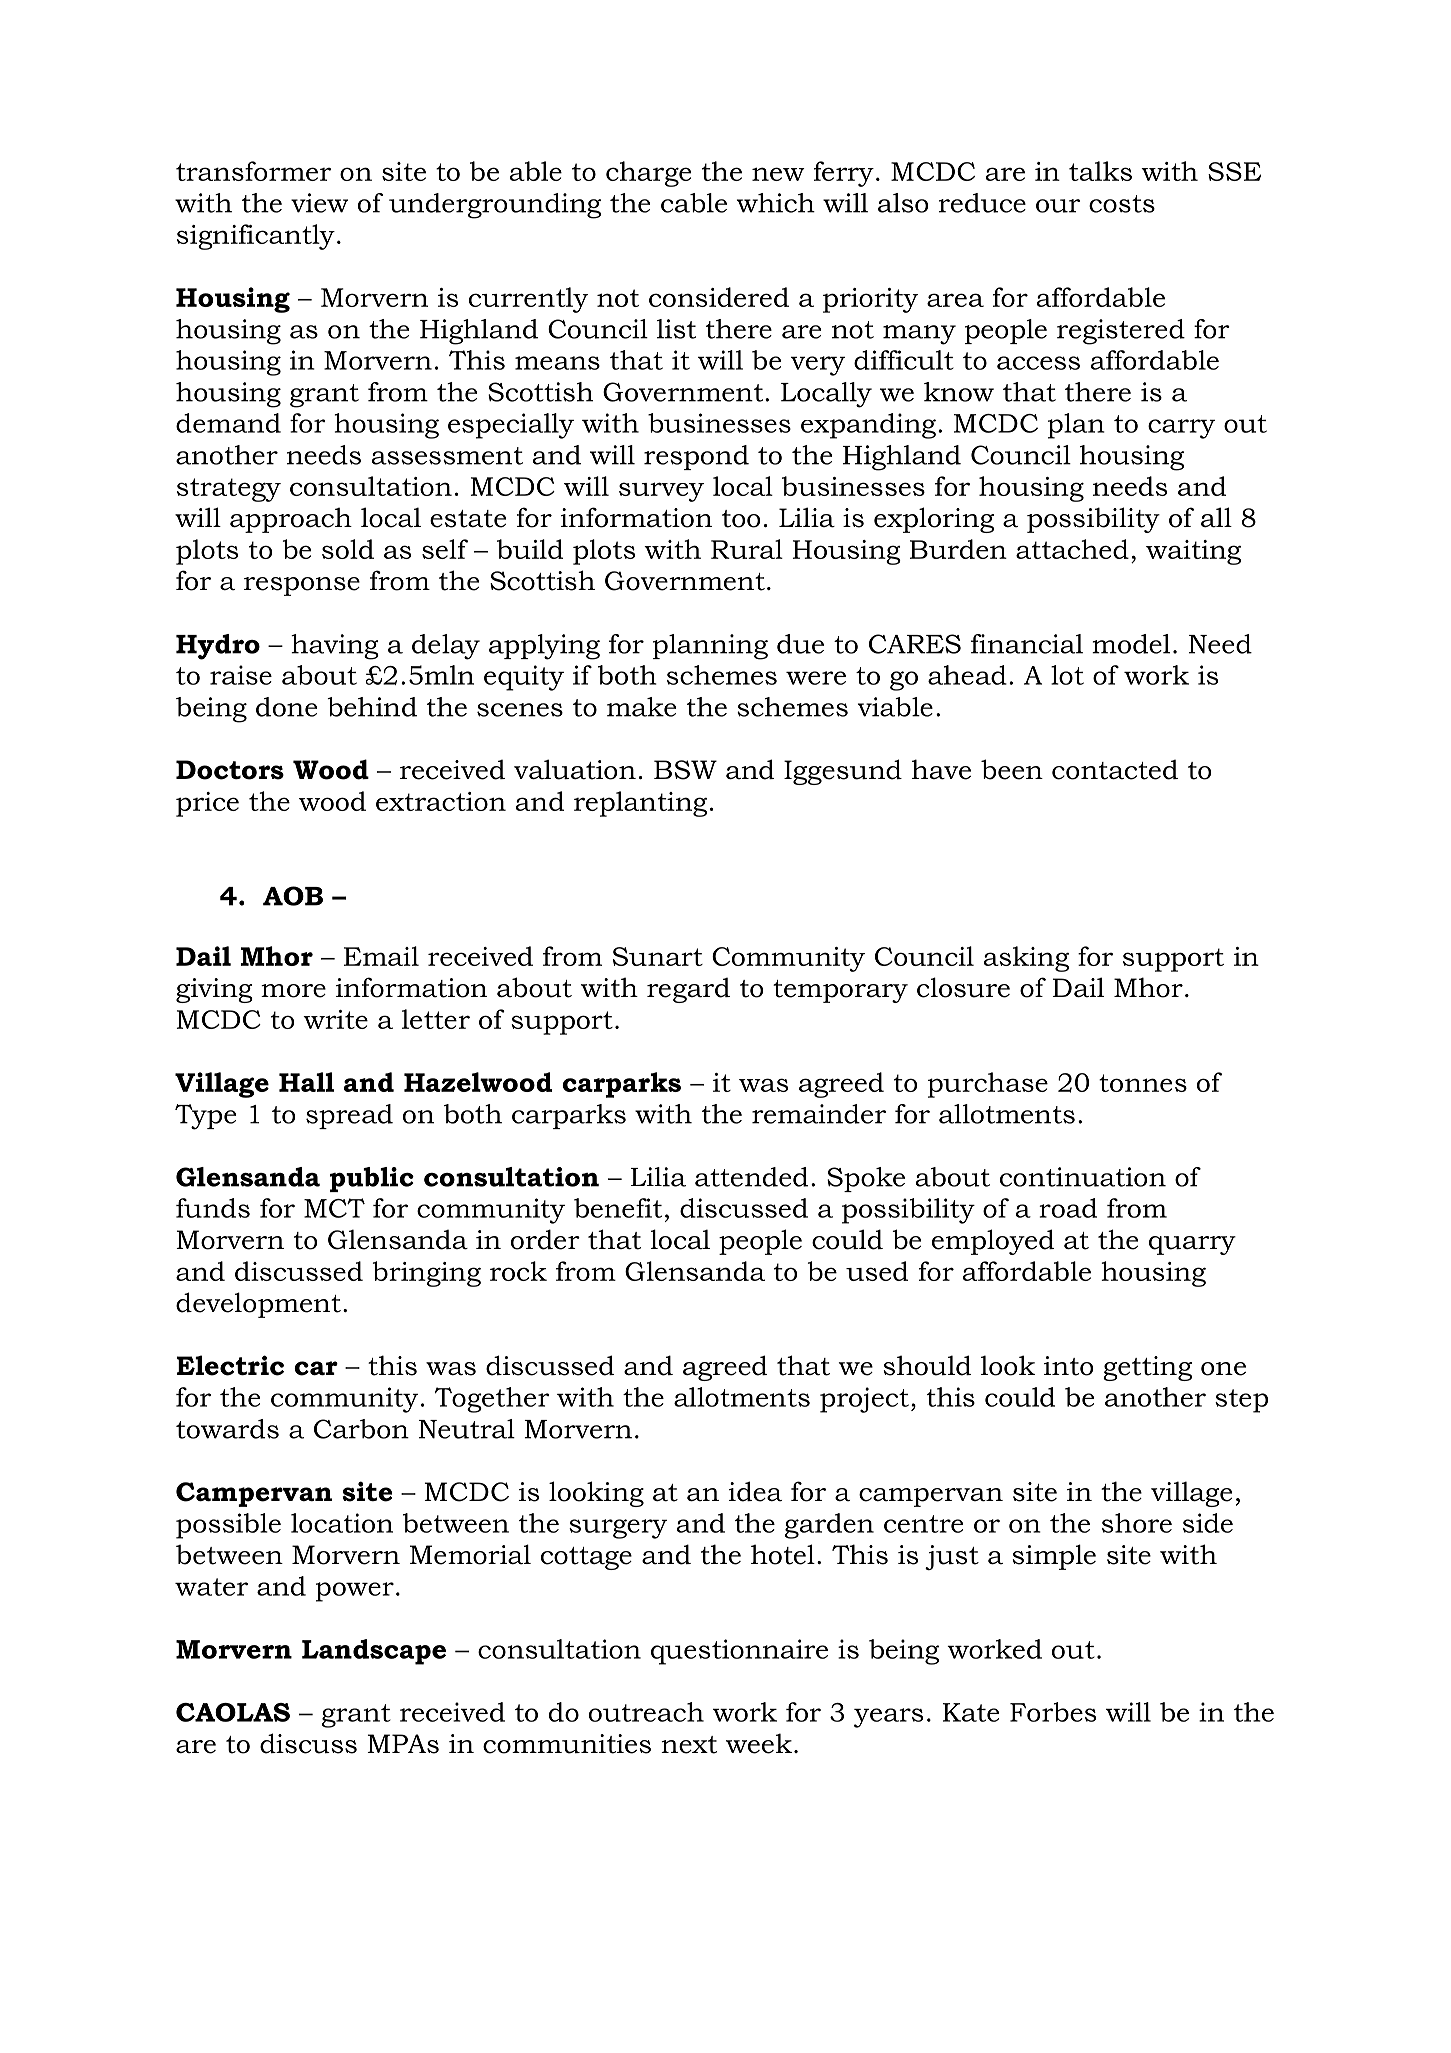  Describe the element at coordinates (739, 1652) in the screenshot. I see `questionnaire` at that location.
